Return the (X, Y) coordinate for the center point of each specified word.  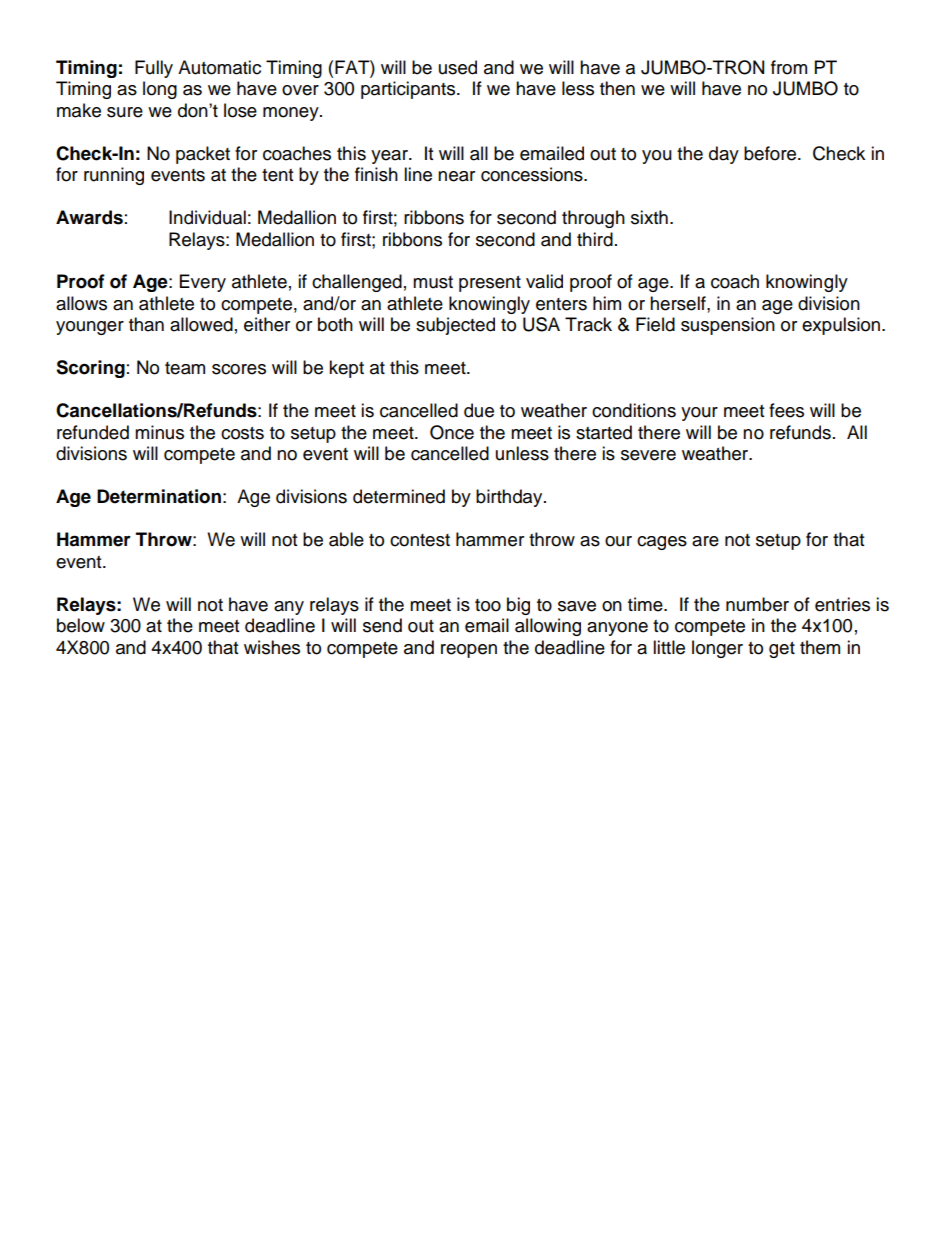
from (789, 67)
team (185, 368)
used (458, 67)
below (81, 625)
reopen (469, 651)
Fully (154, 69)
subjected (455, 326)
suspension (728, 326)
